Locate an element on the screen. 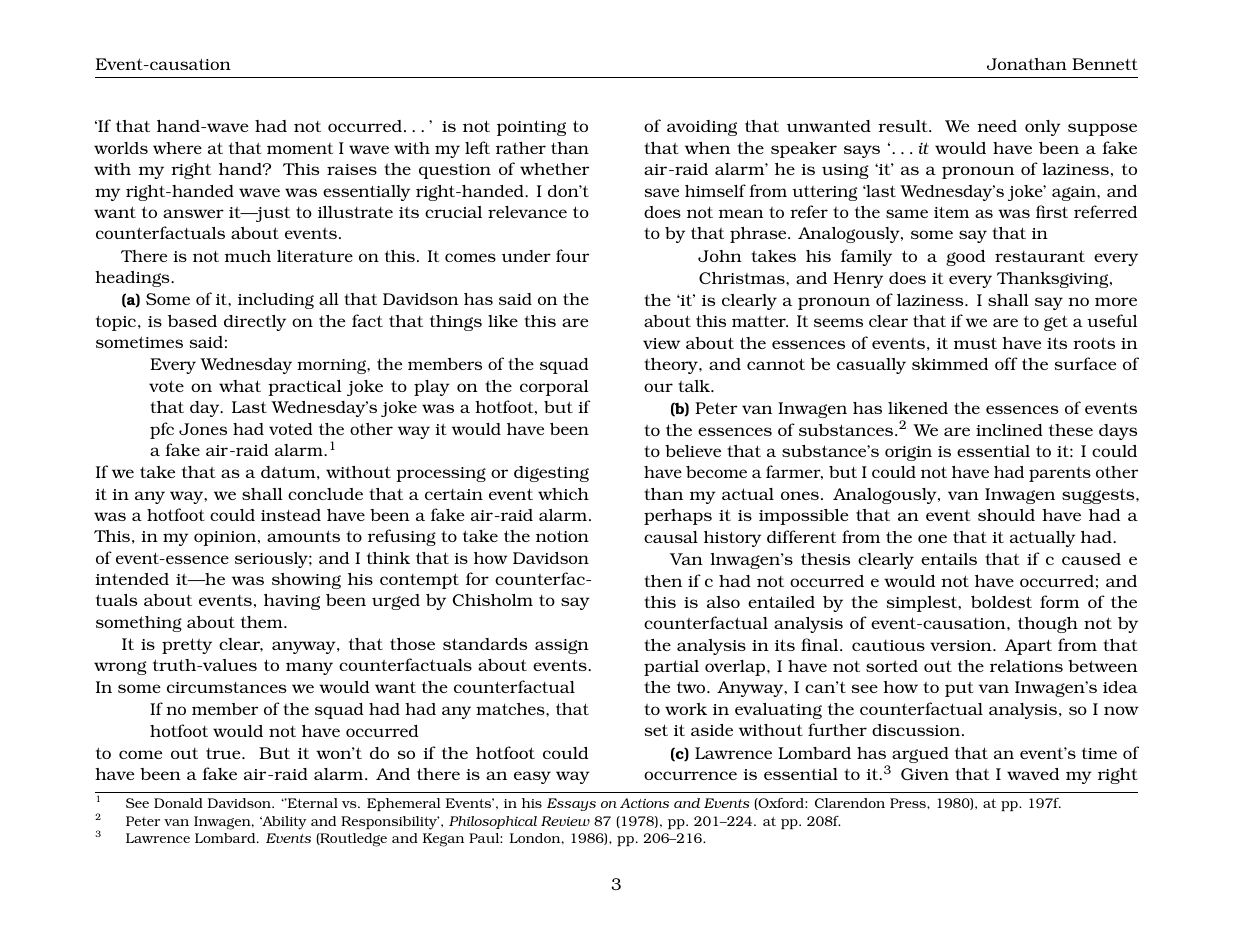  believe is located at coordinates (693, 451).
